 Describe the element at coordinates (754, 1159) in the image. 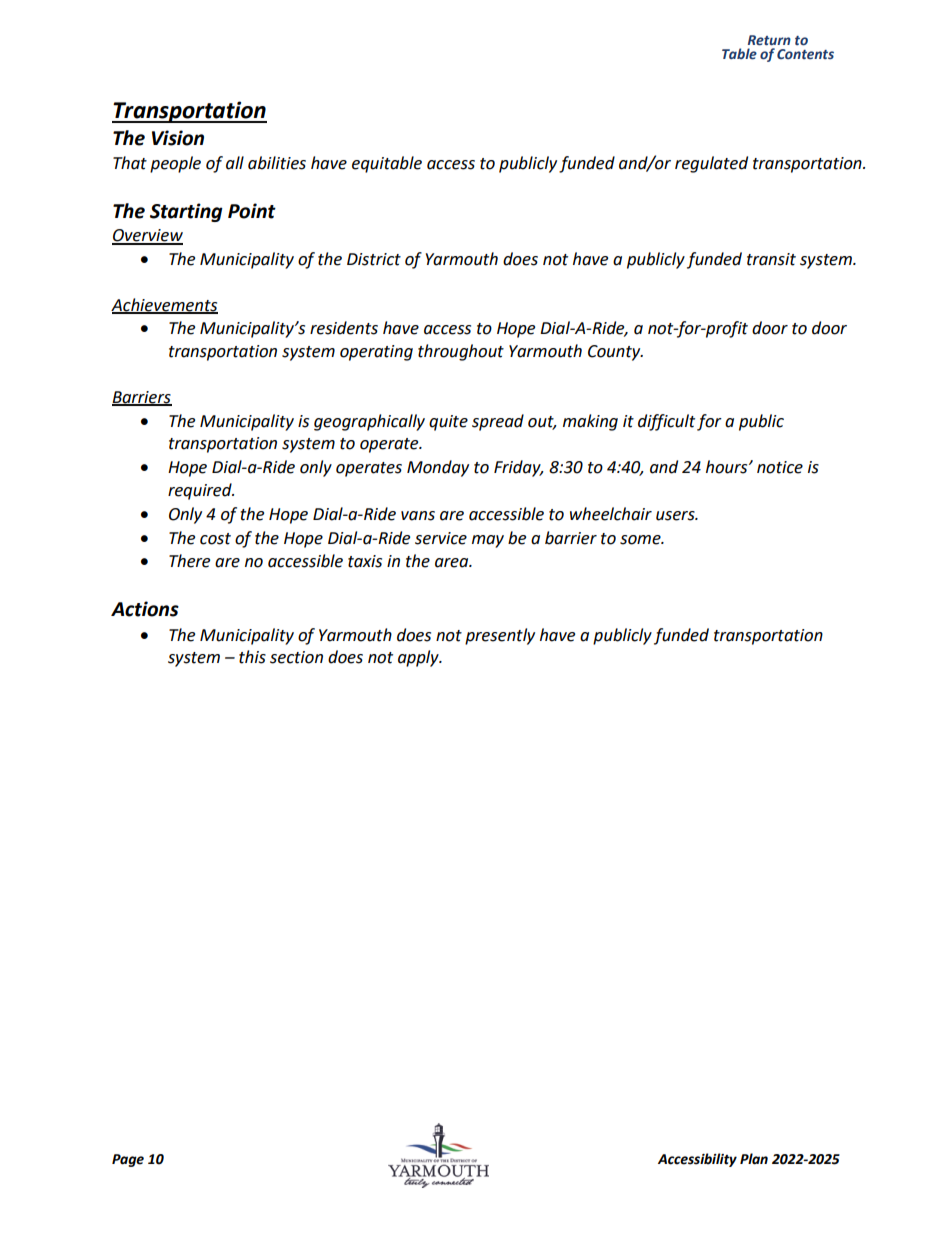

I see `Plan` at that location.
